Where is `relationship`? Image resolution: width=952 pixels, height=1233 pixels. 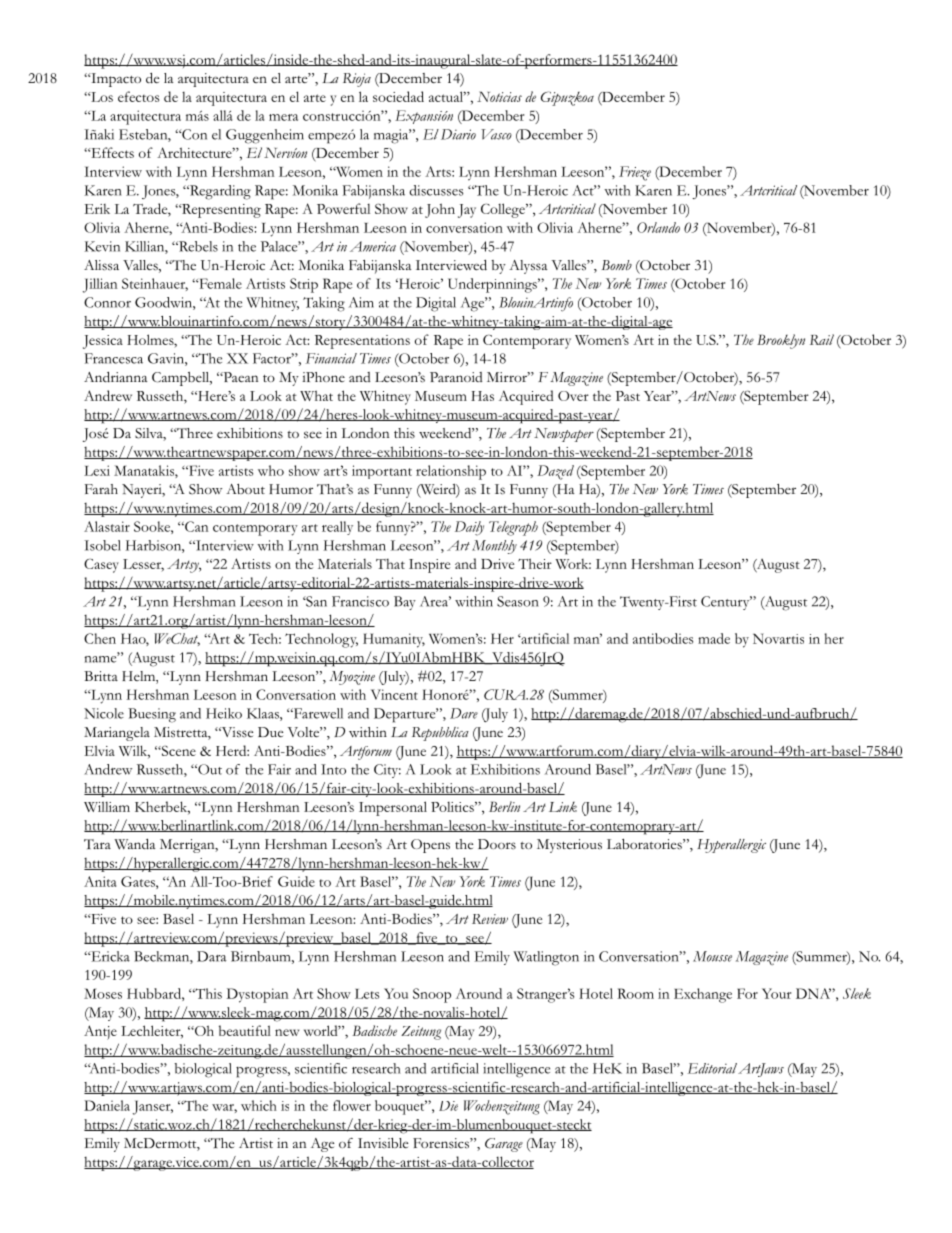 relationship is located at coordinates (451, 472).
